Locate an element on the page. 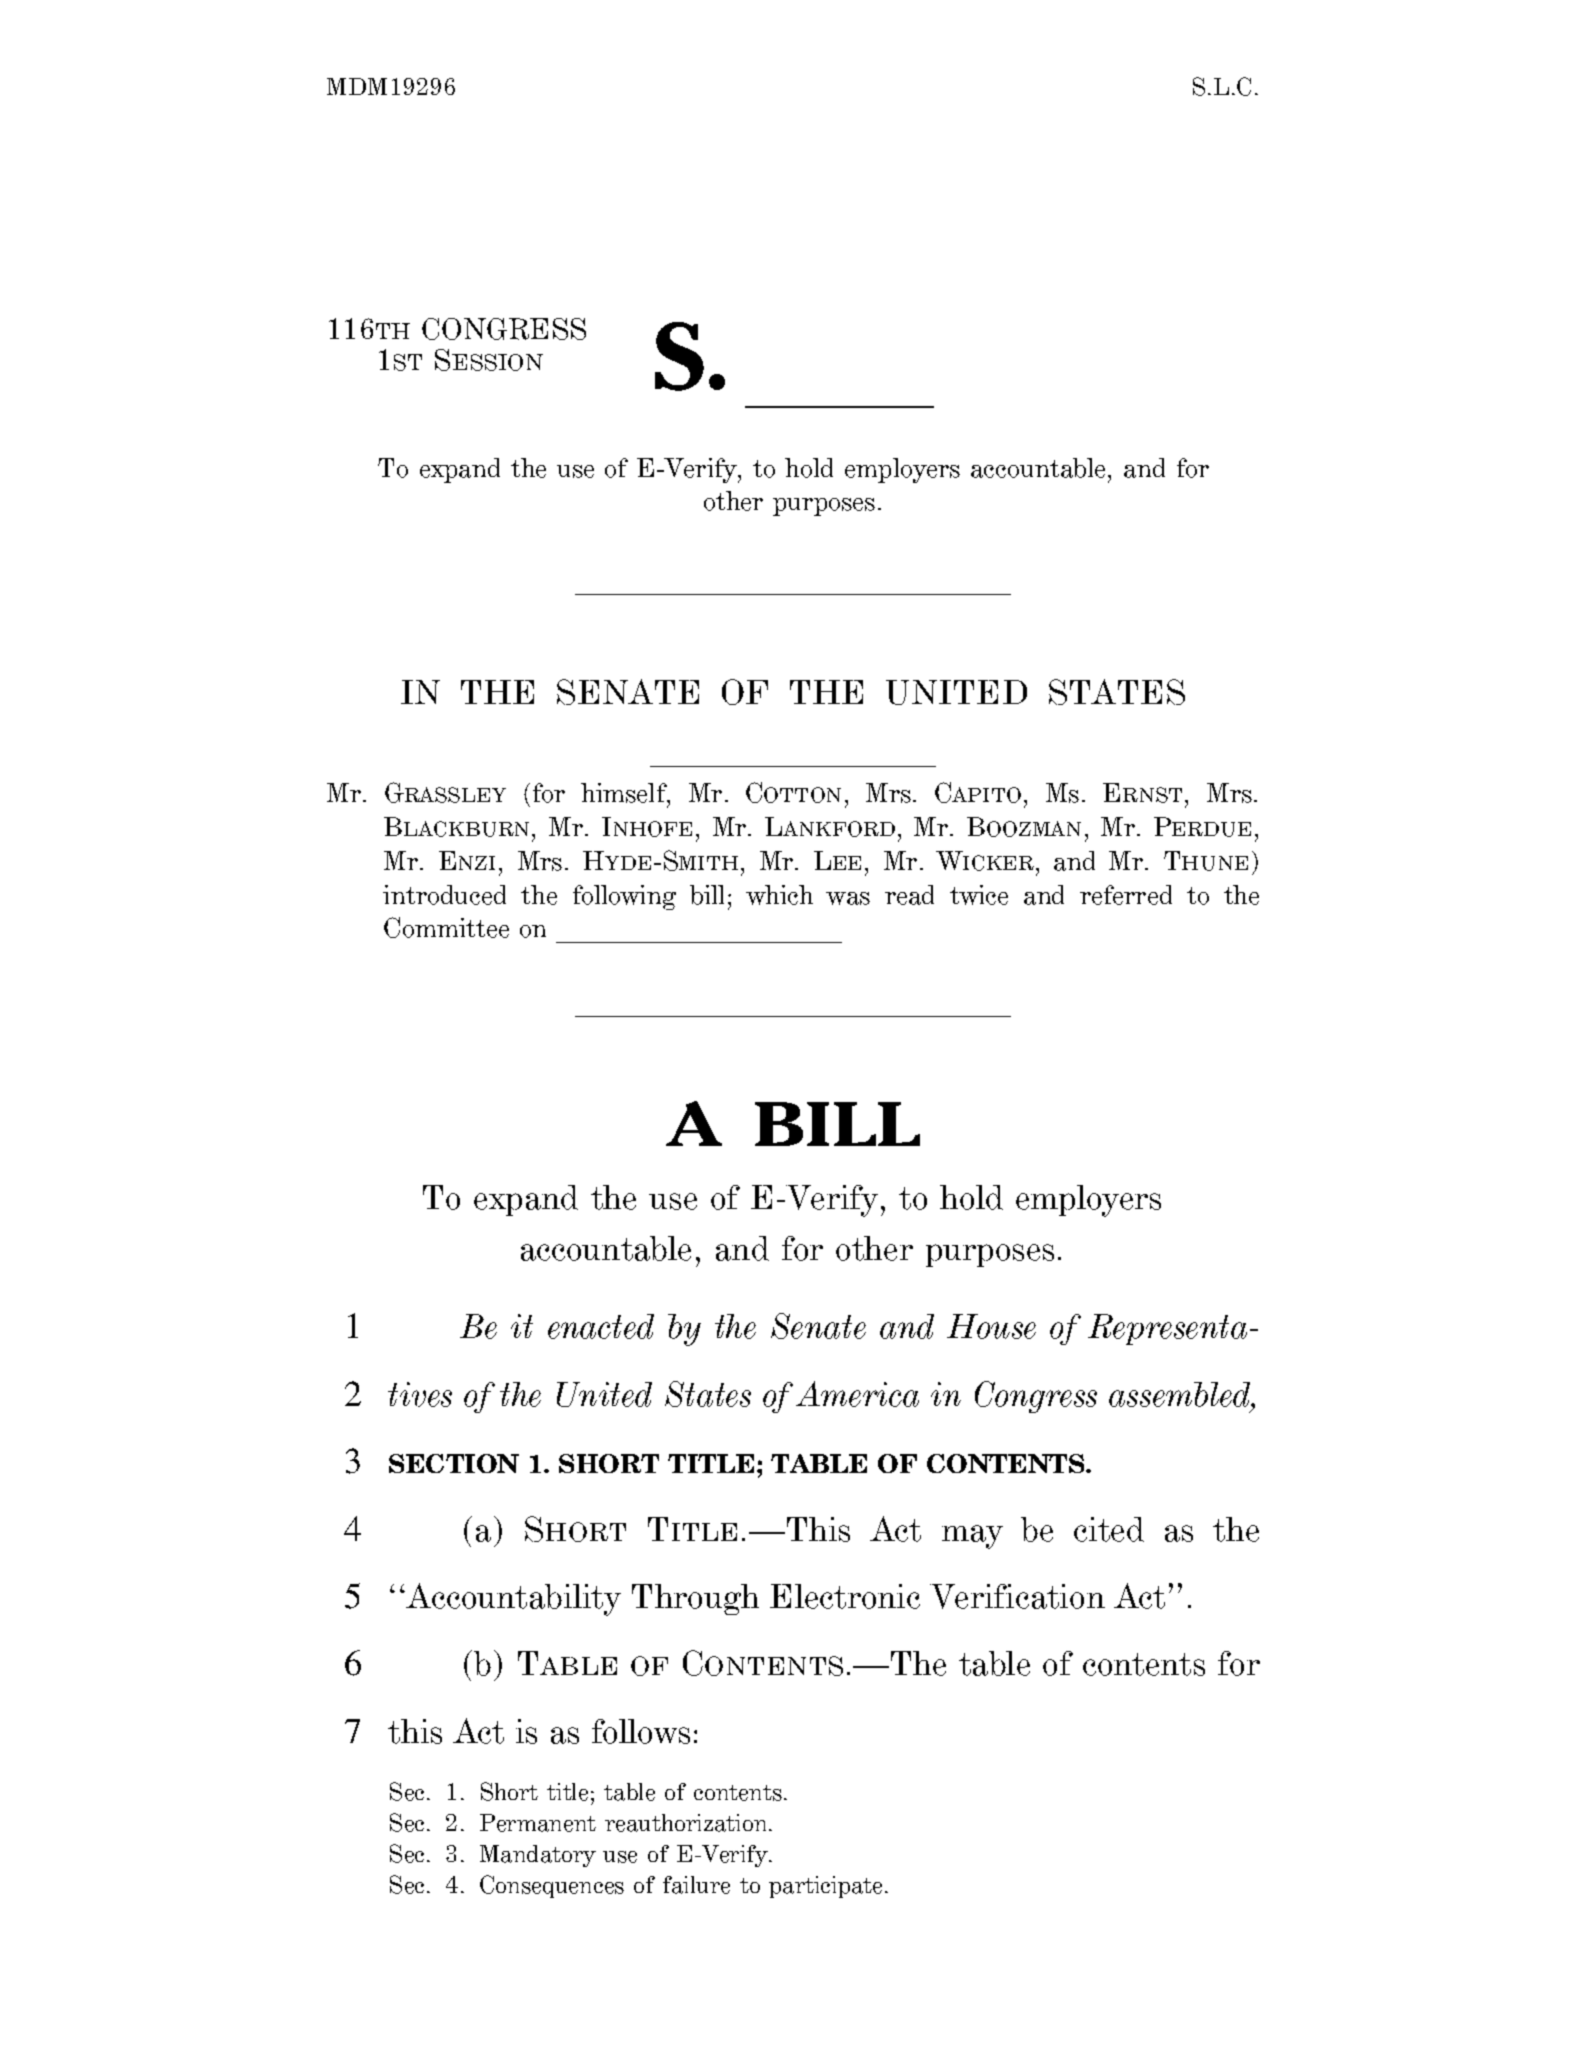  cited is located at coordinates (1109, 1529).
